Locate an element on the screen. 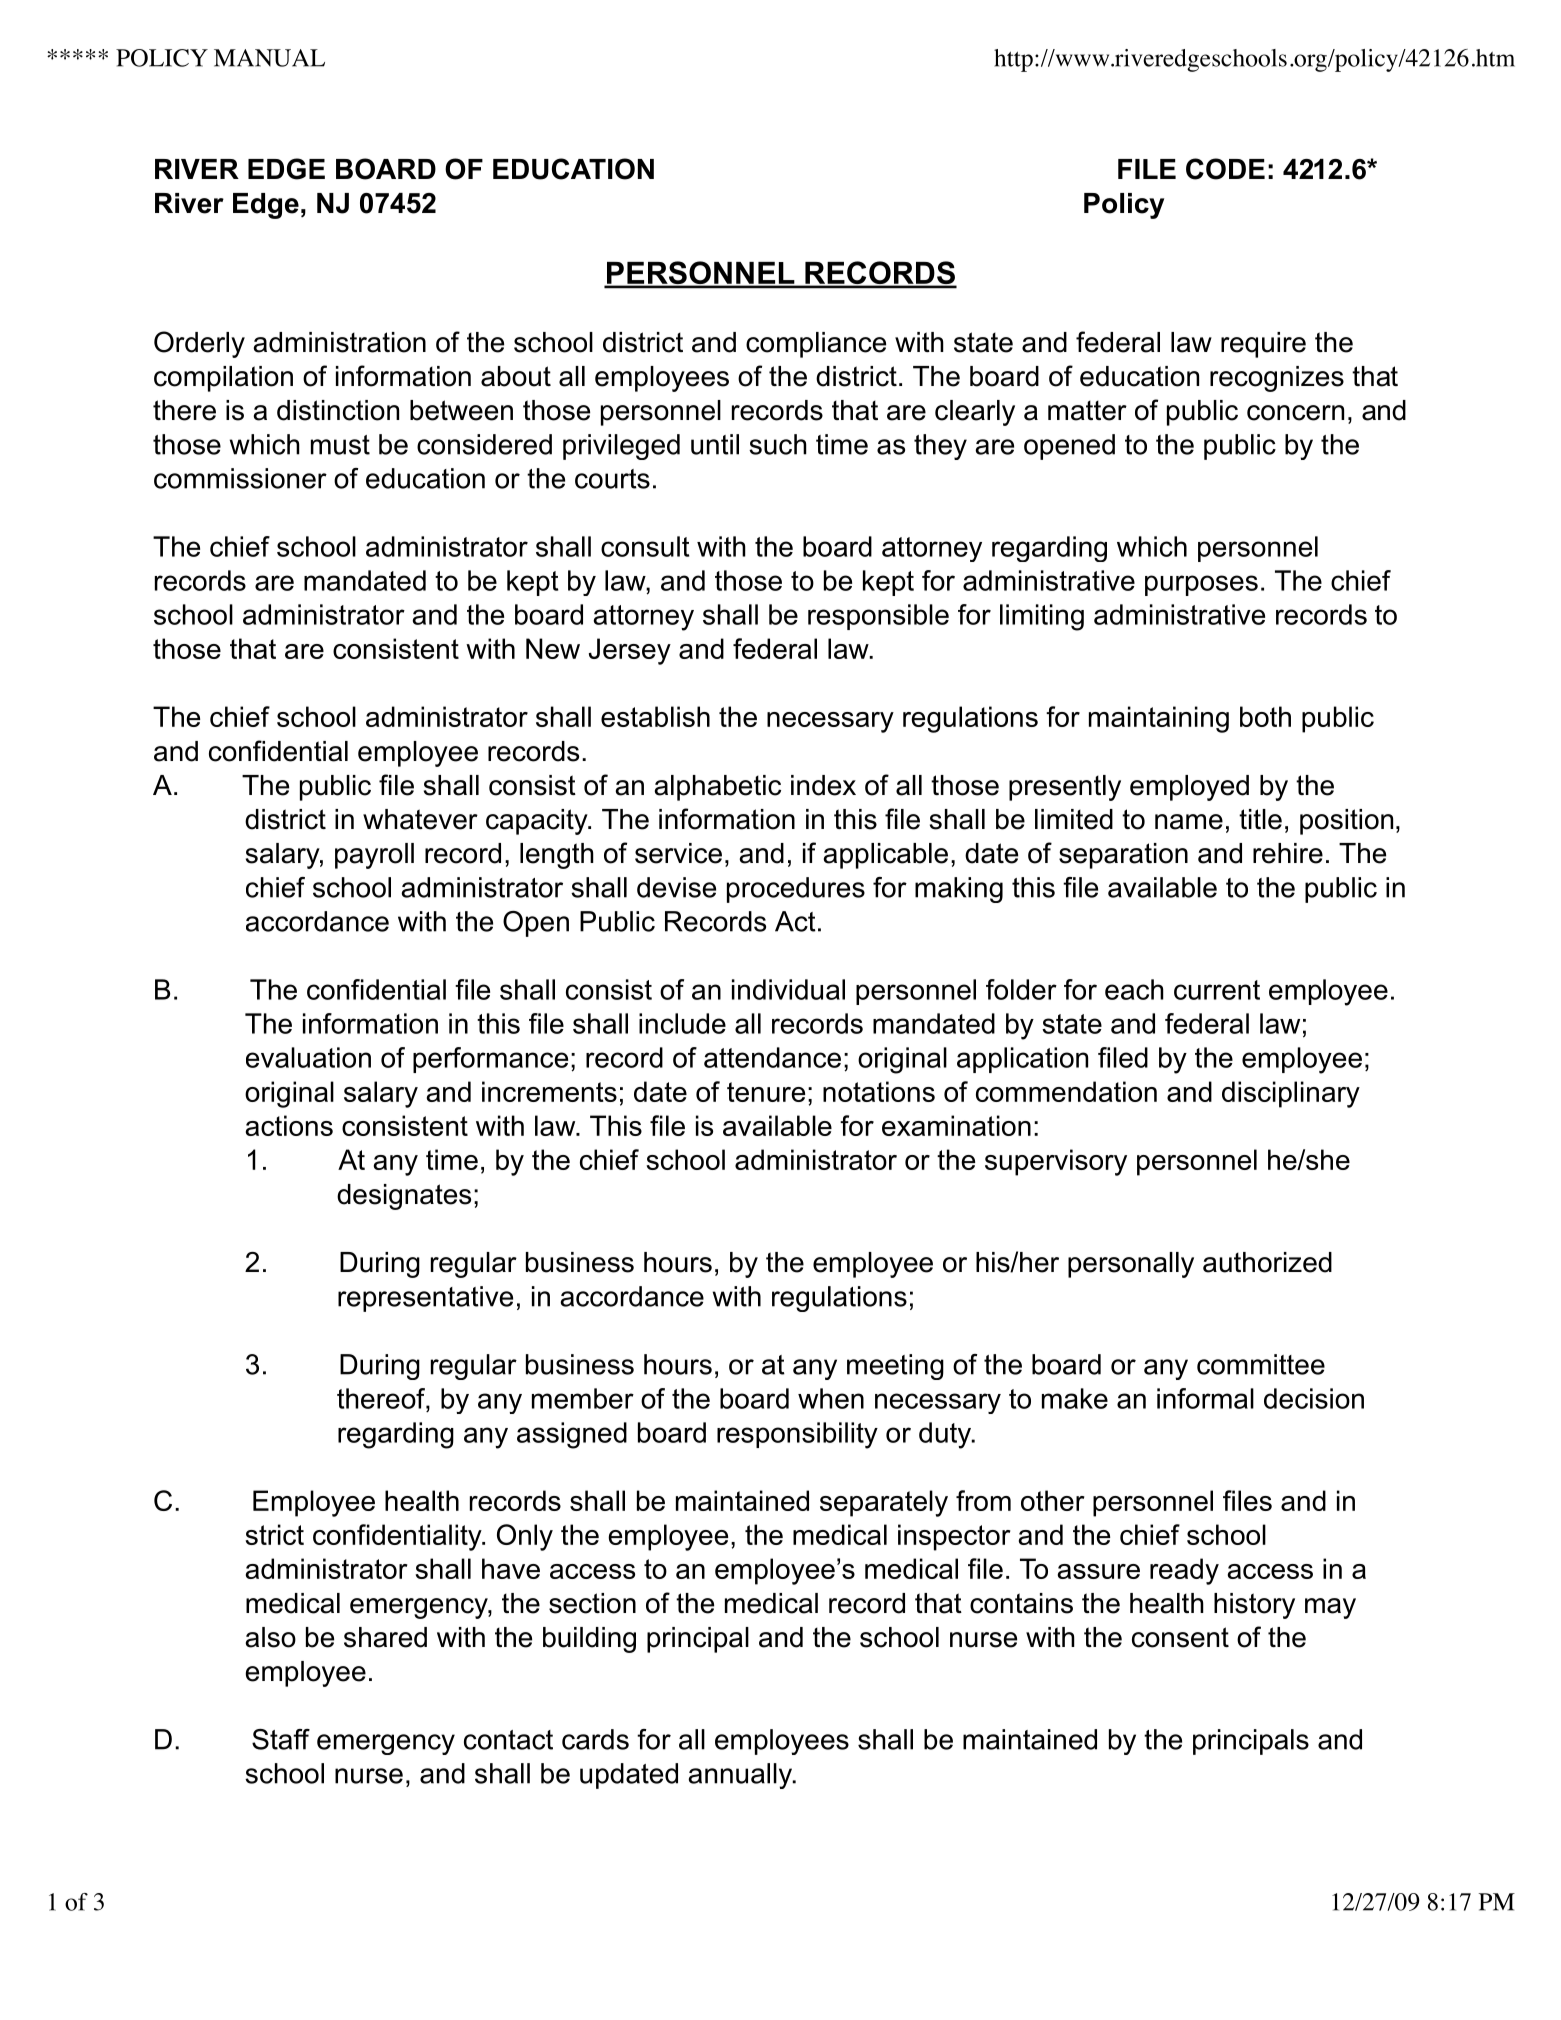 Image resolution: width=1561 pixels, height=2020 pixels. payroll is located at coordinates (374, 856).
